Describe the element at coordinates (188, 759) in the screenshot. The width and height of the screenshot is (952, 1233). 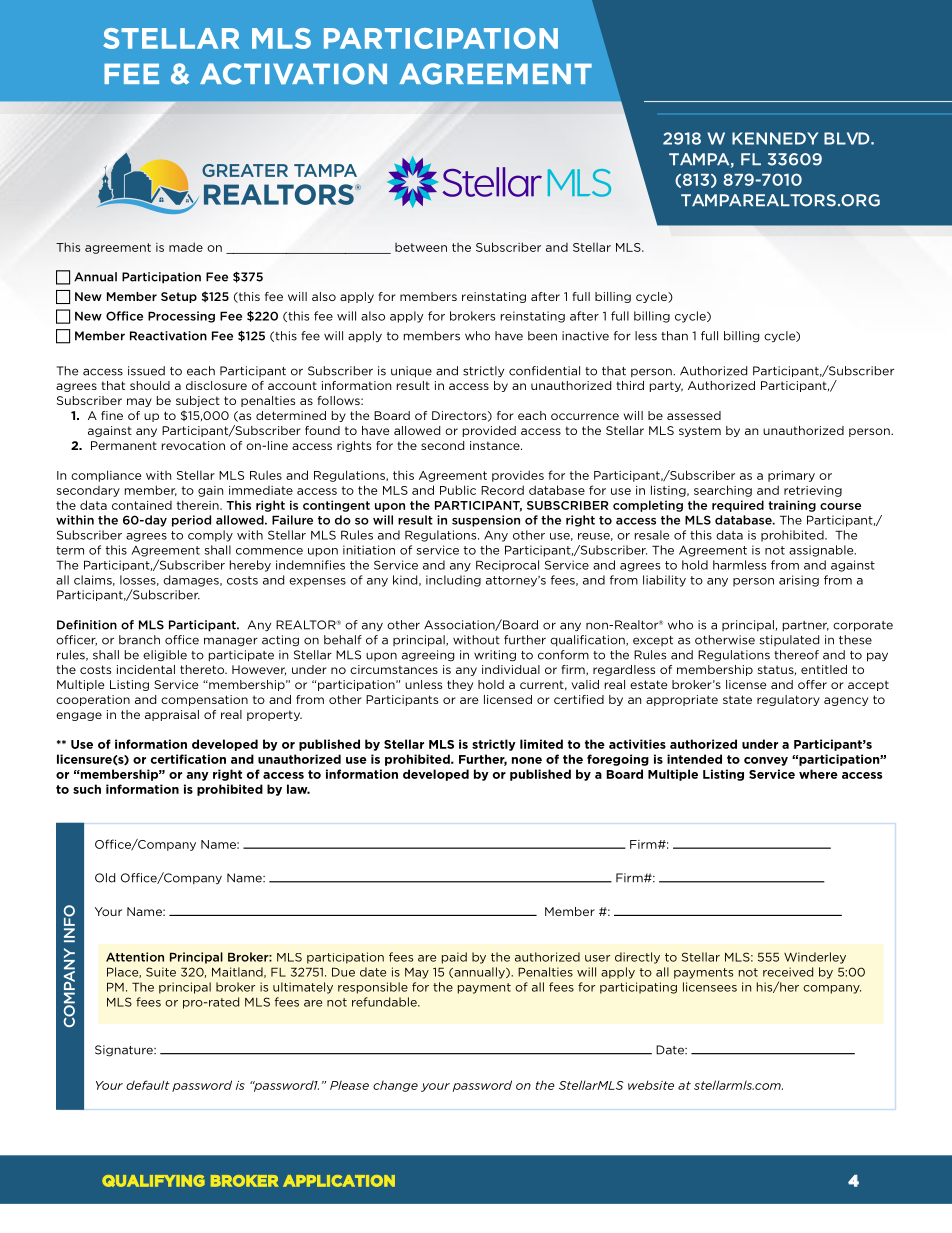
I see `certification` at that location.
